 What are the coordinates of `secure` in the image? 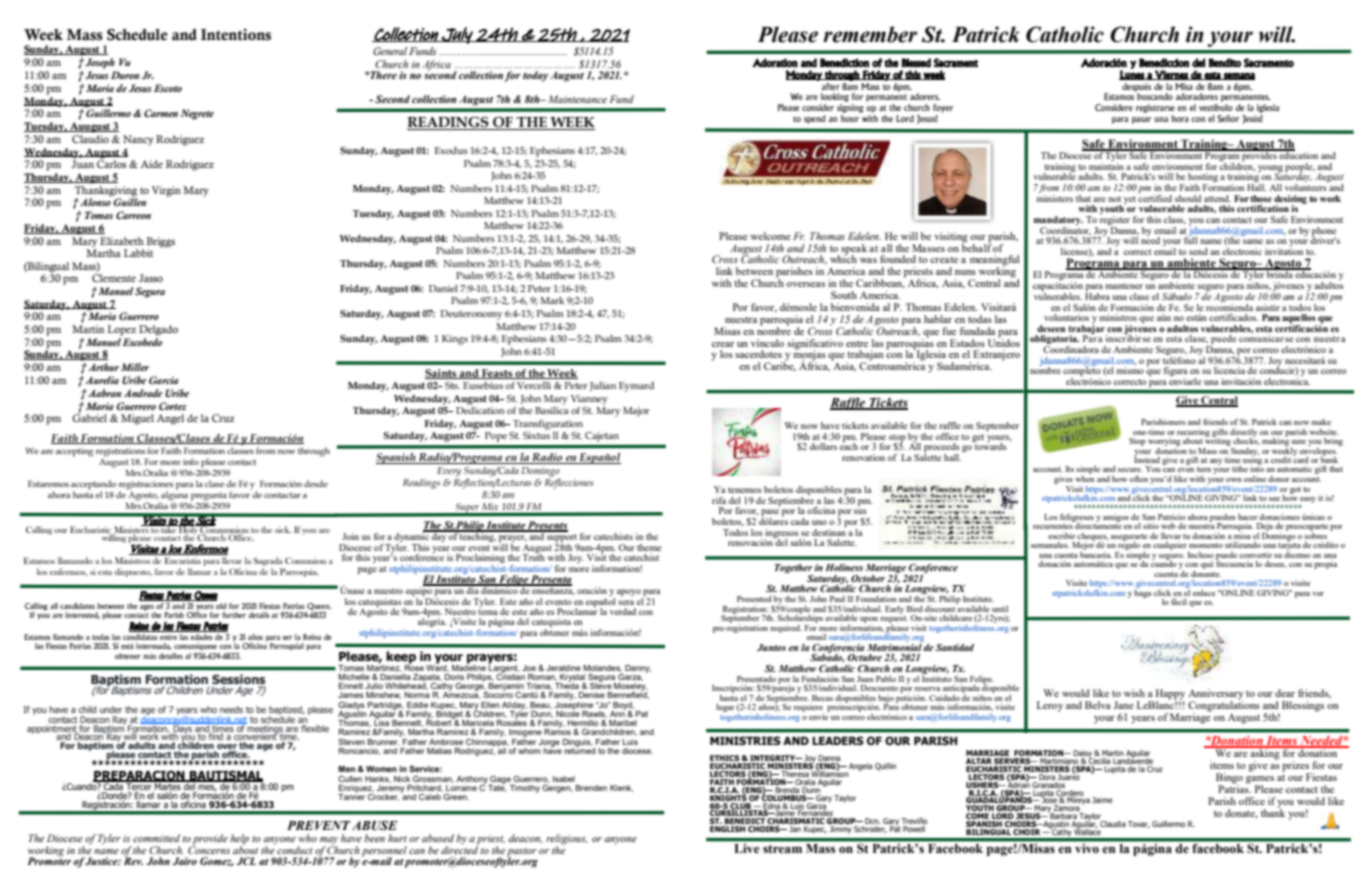 It's located at (1130, 470).
